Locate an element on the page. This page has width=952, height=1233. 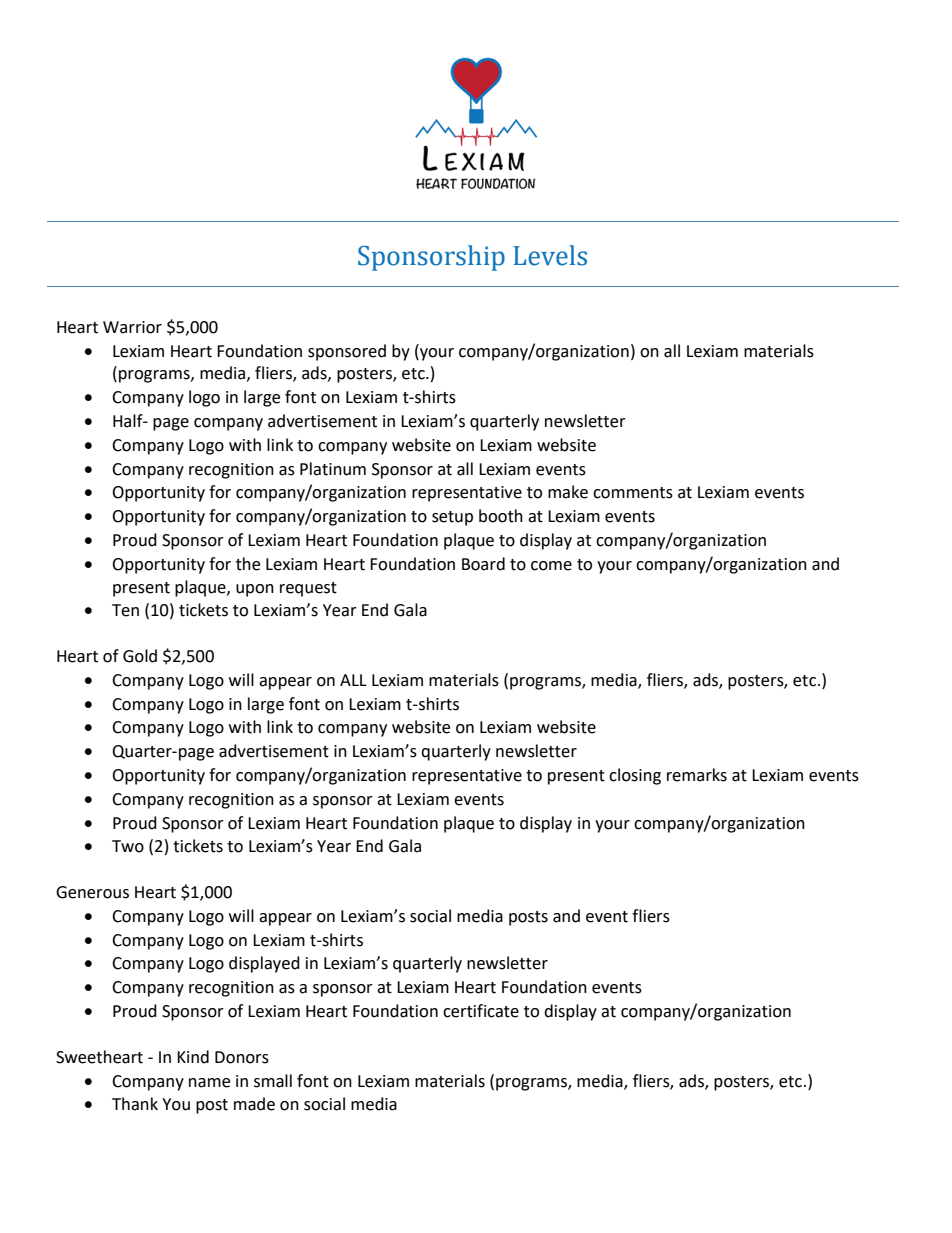
Two is located at coordinates (128, 846).
